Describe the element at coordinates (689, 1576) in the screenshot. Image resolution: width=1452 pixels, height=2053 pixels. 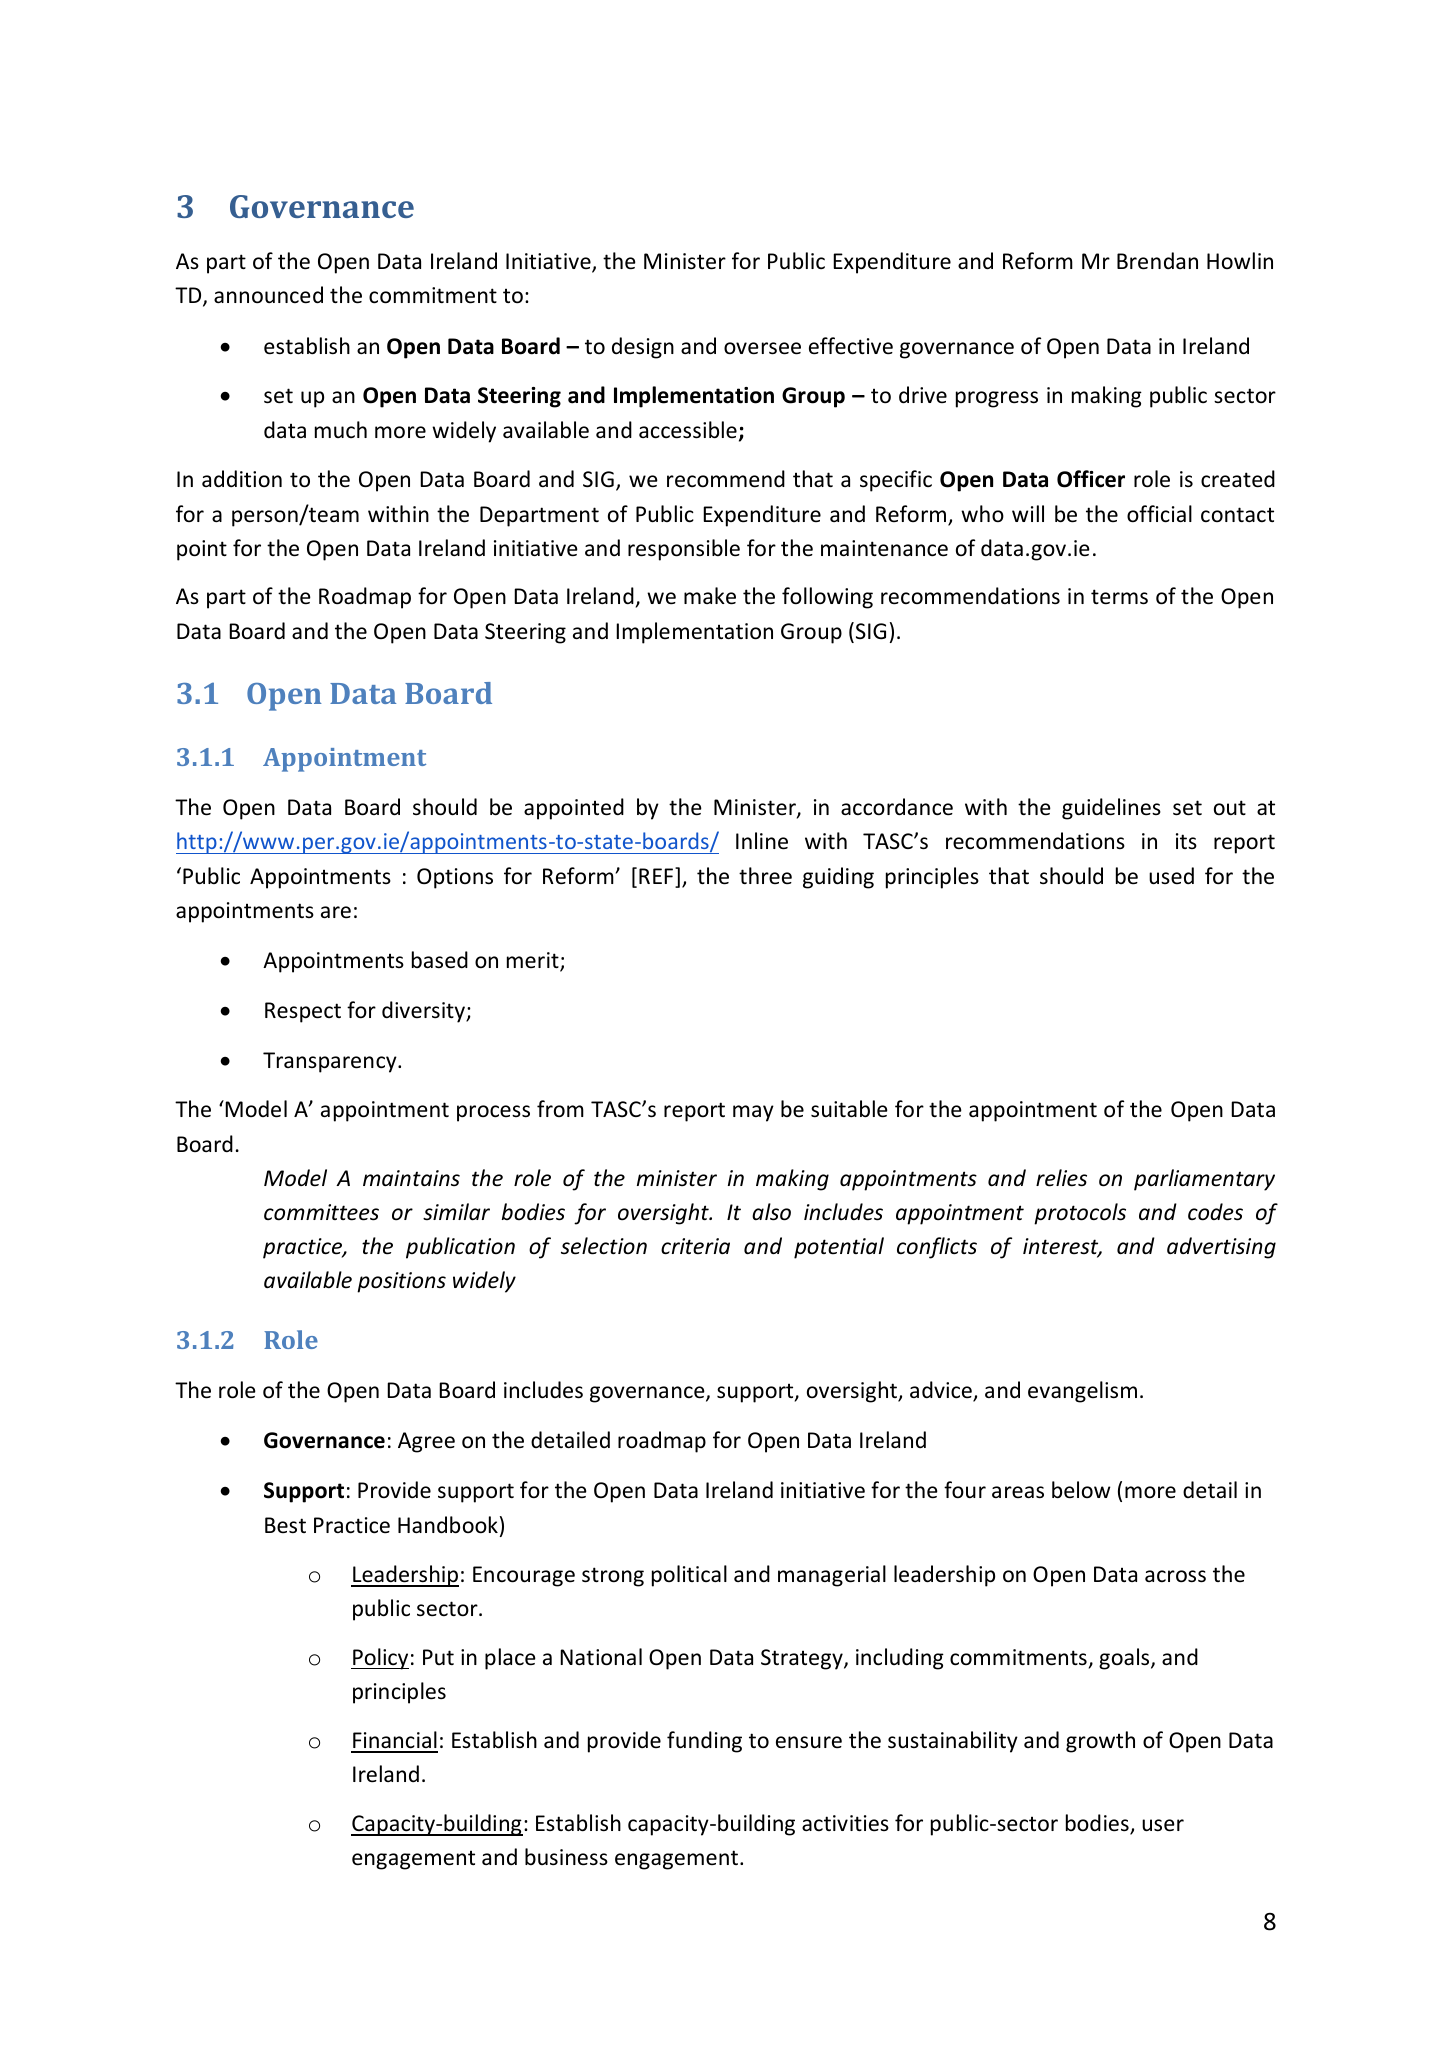
I see `political` at that location.
